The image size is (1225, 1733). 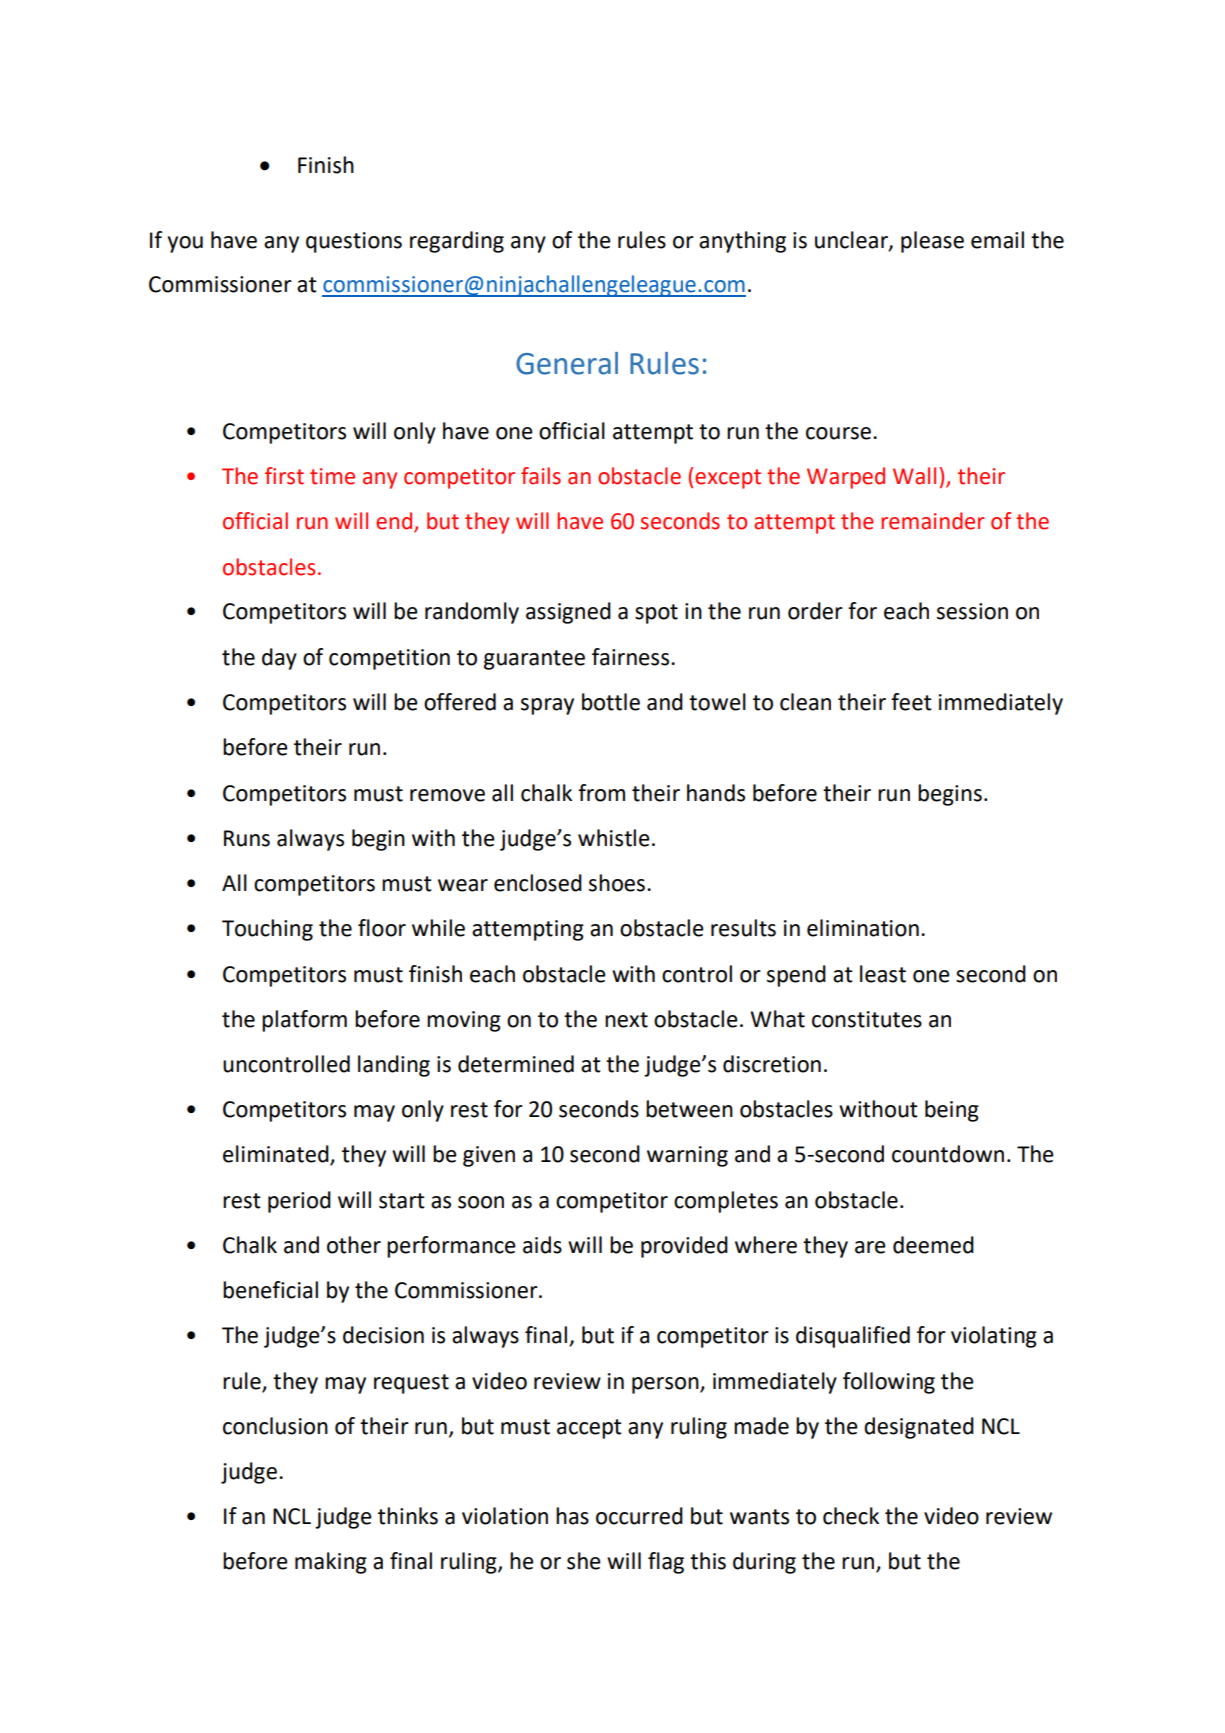 What do you see at coordinates (572, 1516) in the screenshot?
I see `has` at bounding box center [572, 1516].
